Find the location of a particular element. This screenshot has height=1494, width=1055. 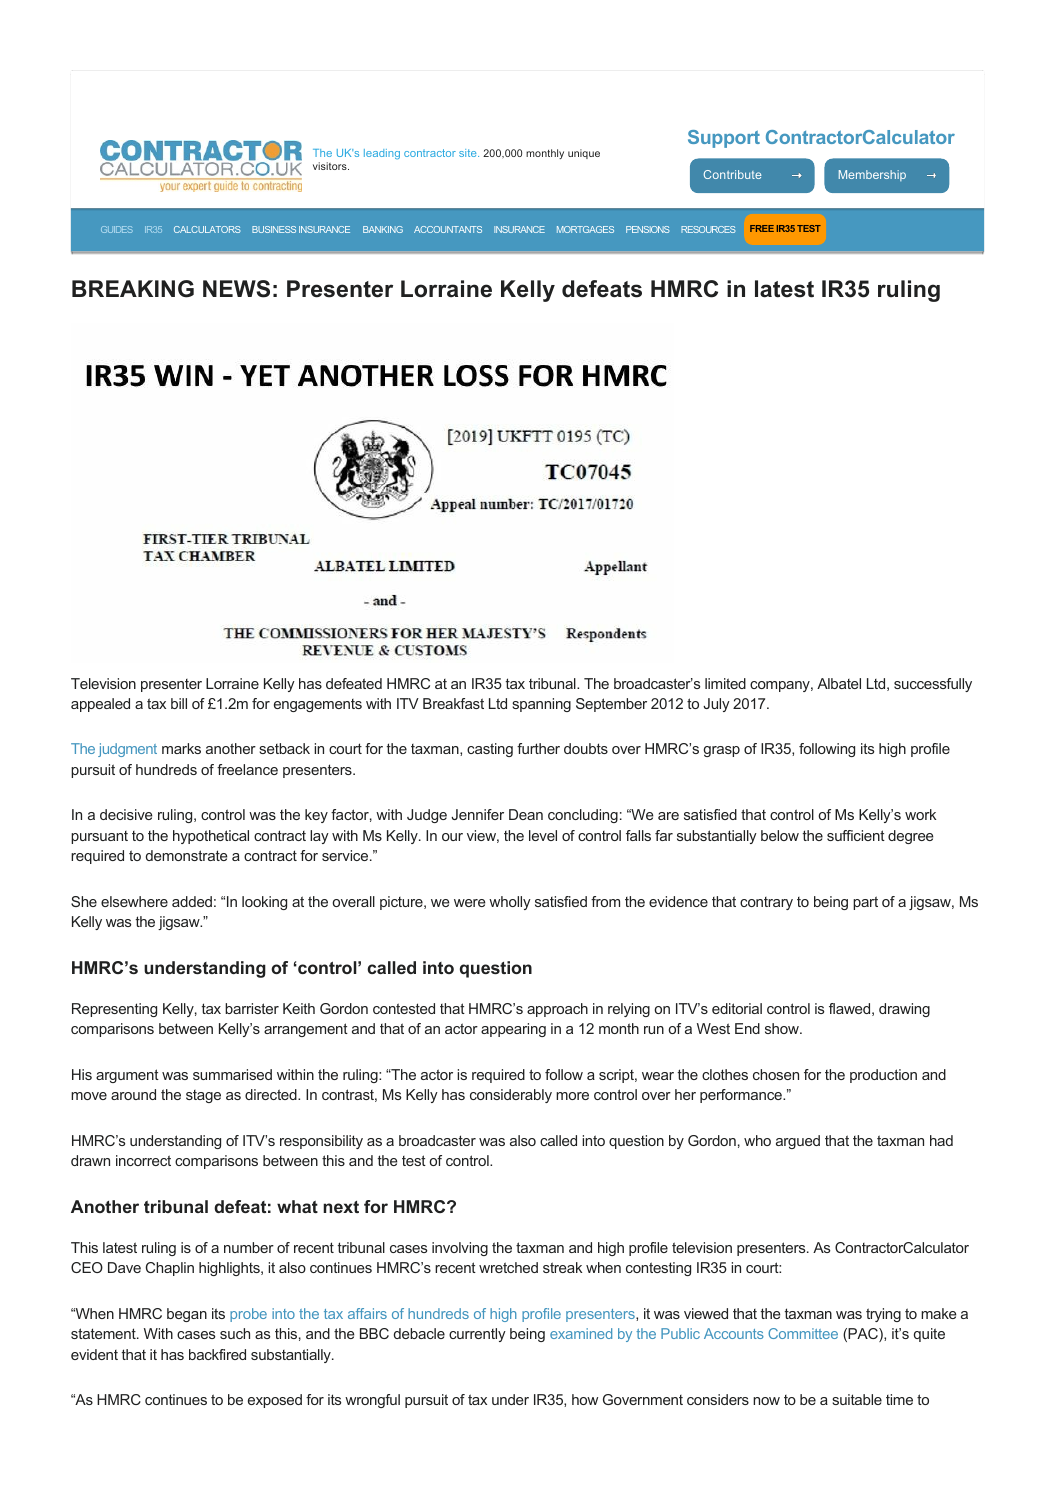

CALCULATORS is located at coordinates (207, 229).
